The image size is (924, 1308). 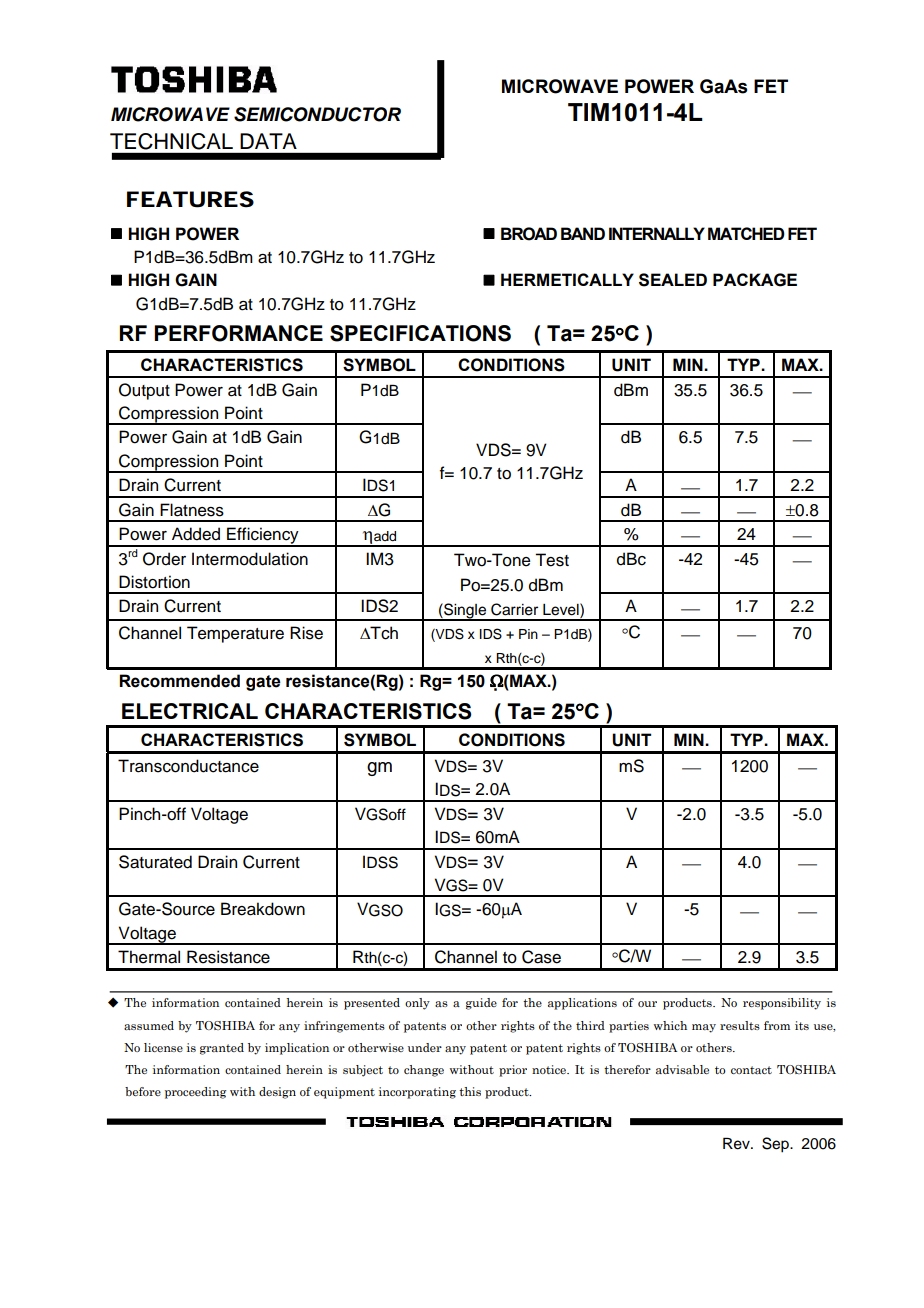 I want to click on Rev, so click(x=737, y=1143).
